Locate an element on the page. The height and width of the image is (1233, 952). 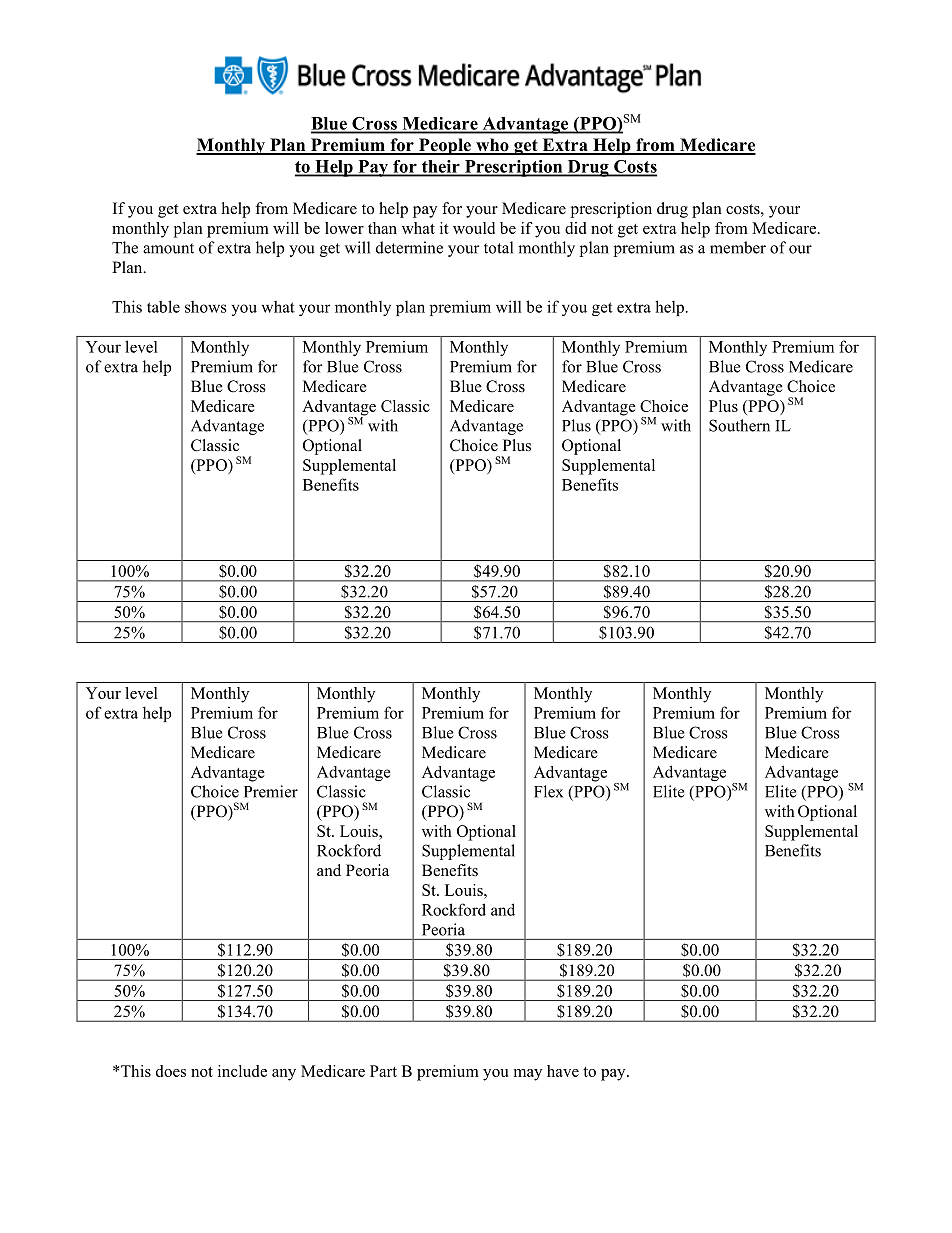
amount is located at coordinates (168, 248).
